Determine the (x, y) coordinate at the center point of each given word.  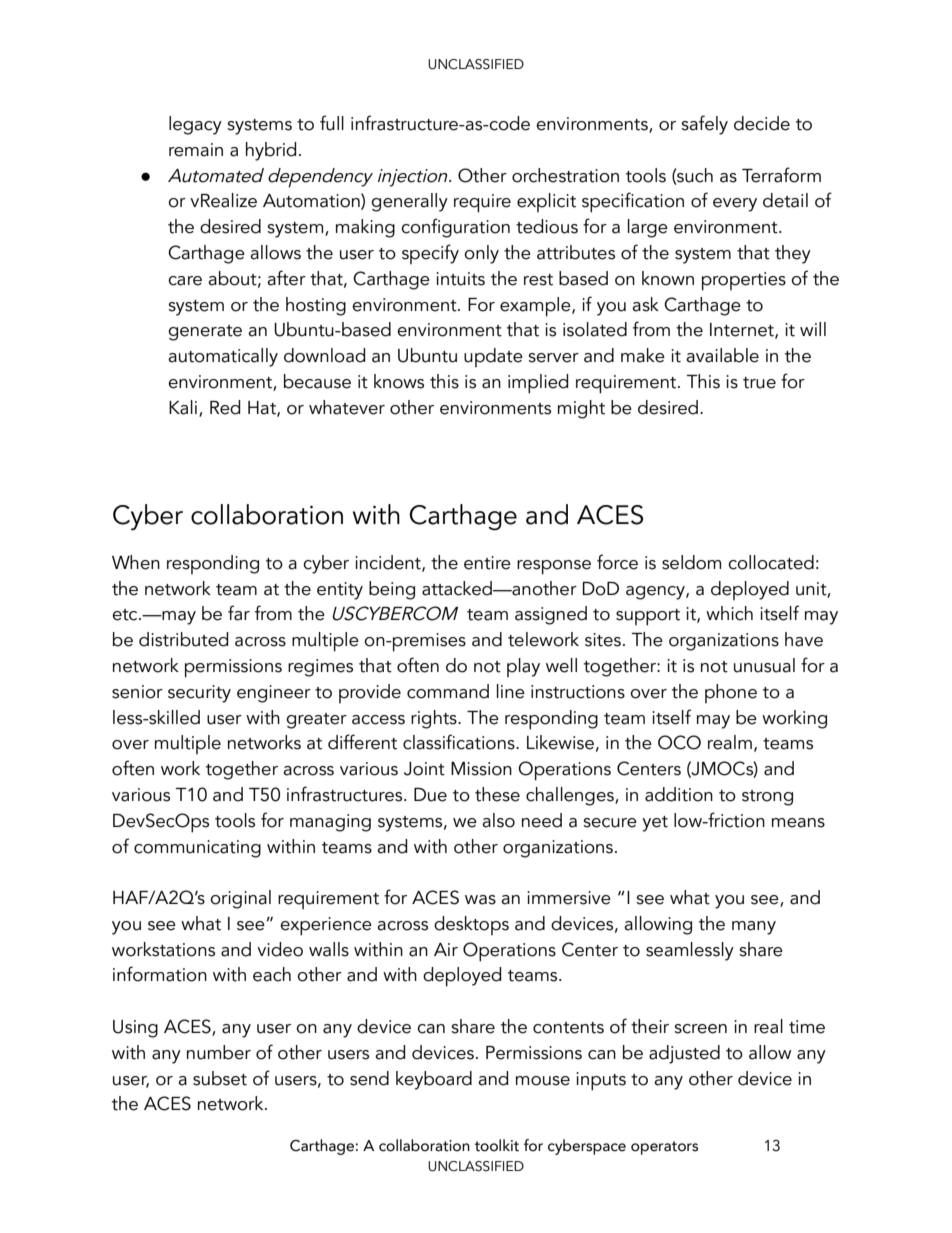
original (240, 899)
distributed (183, 639)
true (759, 383)
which (729, 613)
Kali (184, 408)
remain (196, 150)
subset (220, 1078)
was (480, 900)
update (493, 357)
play (523, 667)
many (754, 928)
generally (409, 202)
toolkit (497, 1145)
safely (704, 125)
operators (664, 1148)
